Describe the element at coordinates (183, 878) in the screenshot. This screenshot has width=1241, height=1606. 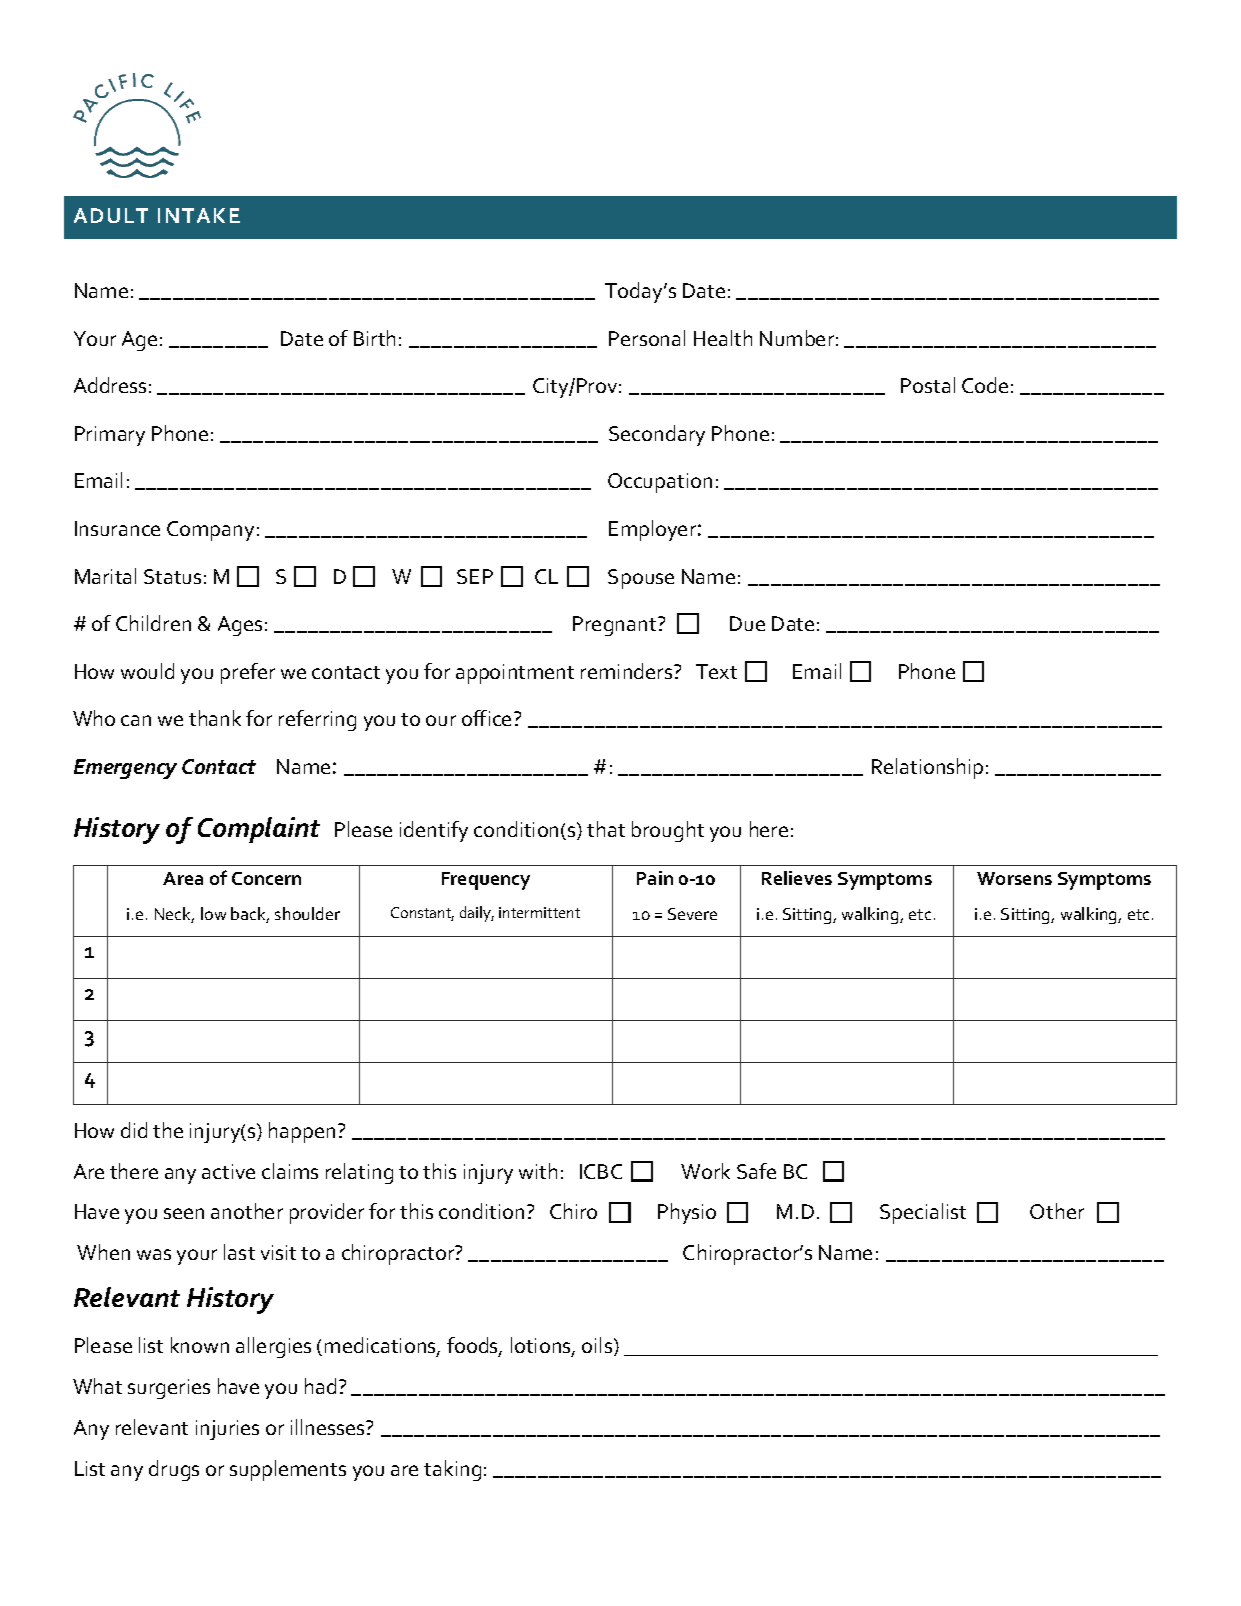
I see `Area` at that location.
